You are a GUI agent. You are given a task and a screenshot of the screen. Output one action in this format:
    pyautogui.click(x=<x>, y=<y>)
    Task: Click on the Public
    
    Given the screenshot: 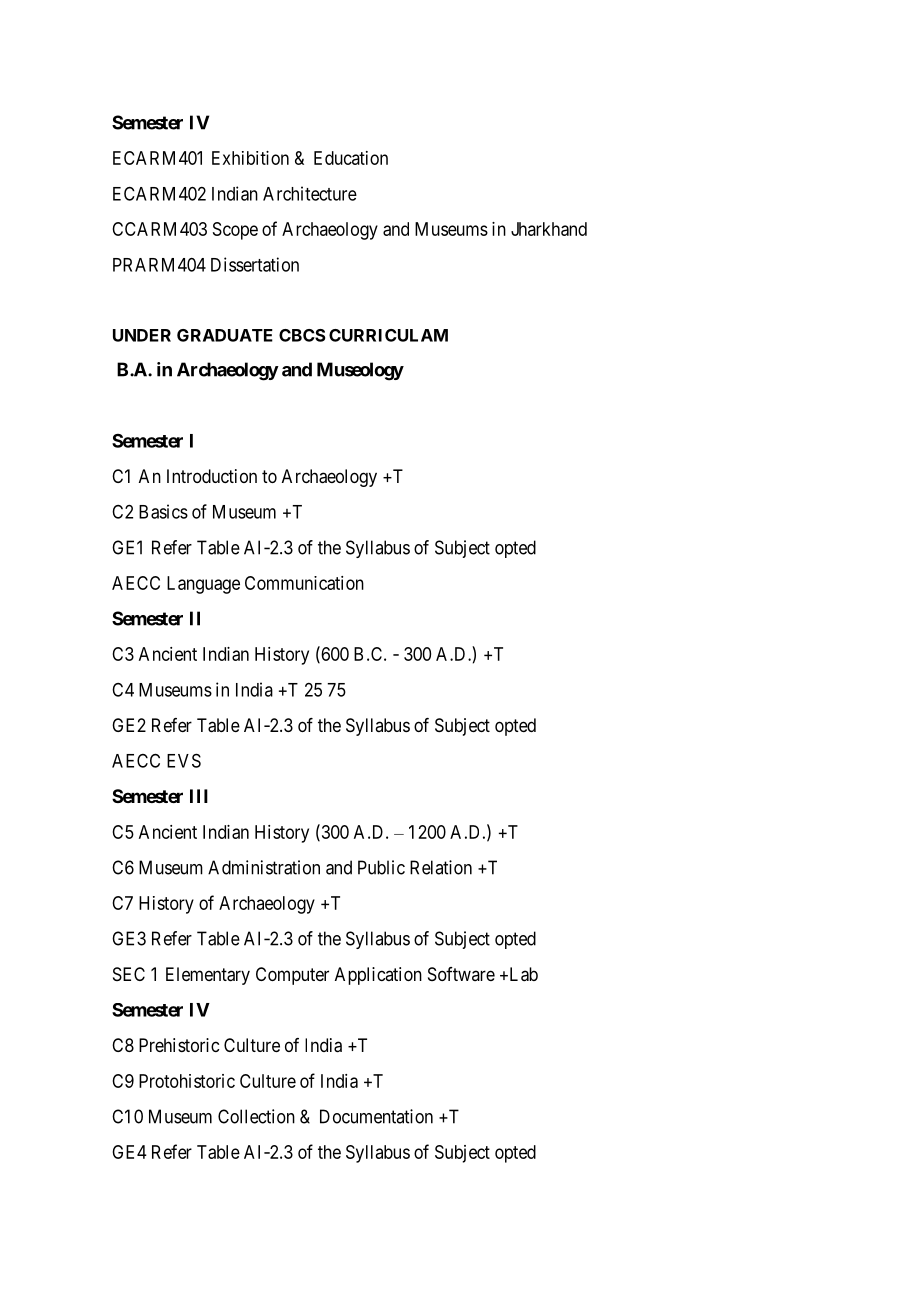 What is the action you would take?
    pyautogui.click(x=381, y=867)
